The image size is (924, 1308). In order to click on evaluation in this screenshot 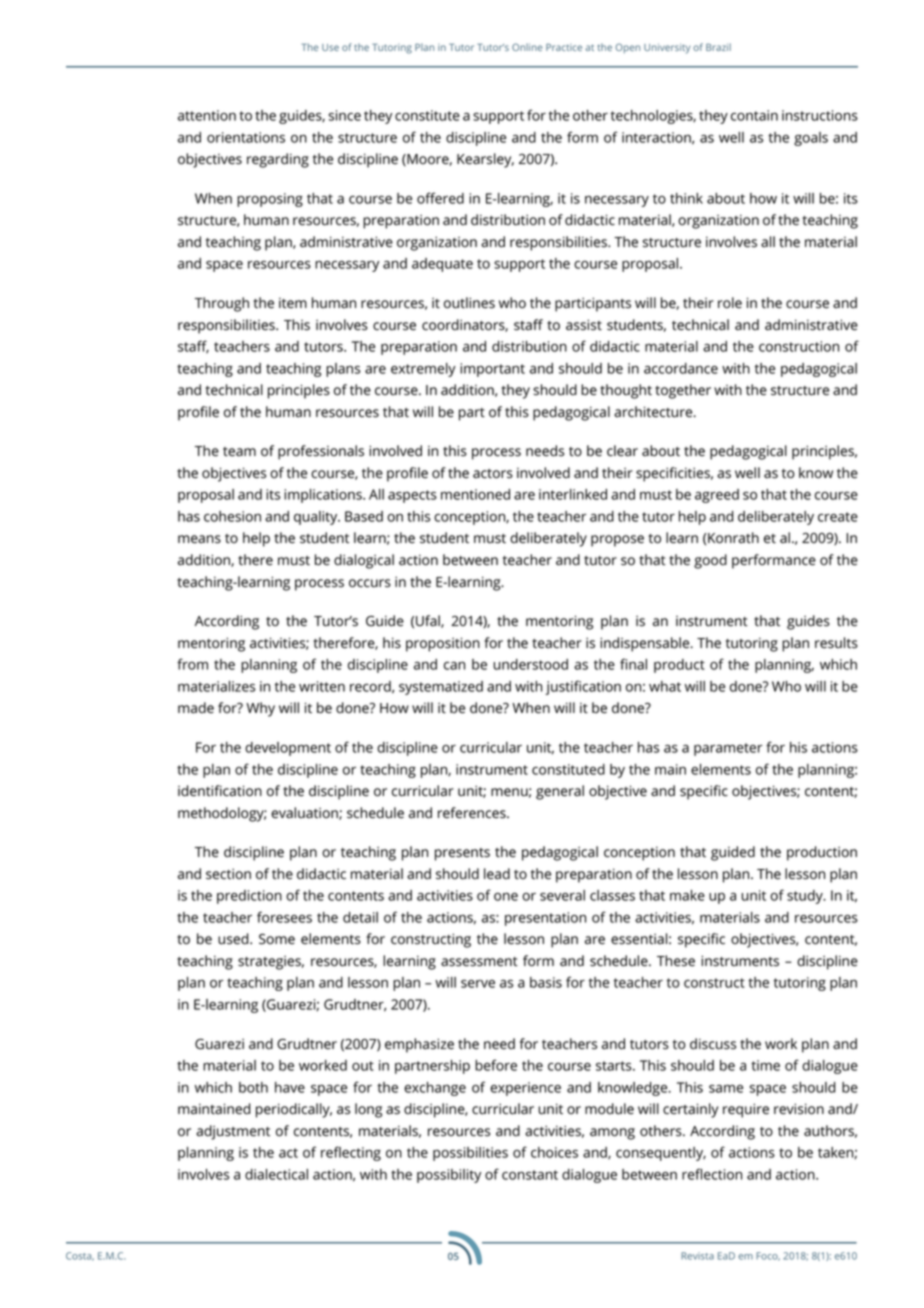, I will do `click(305, 813)`.
